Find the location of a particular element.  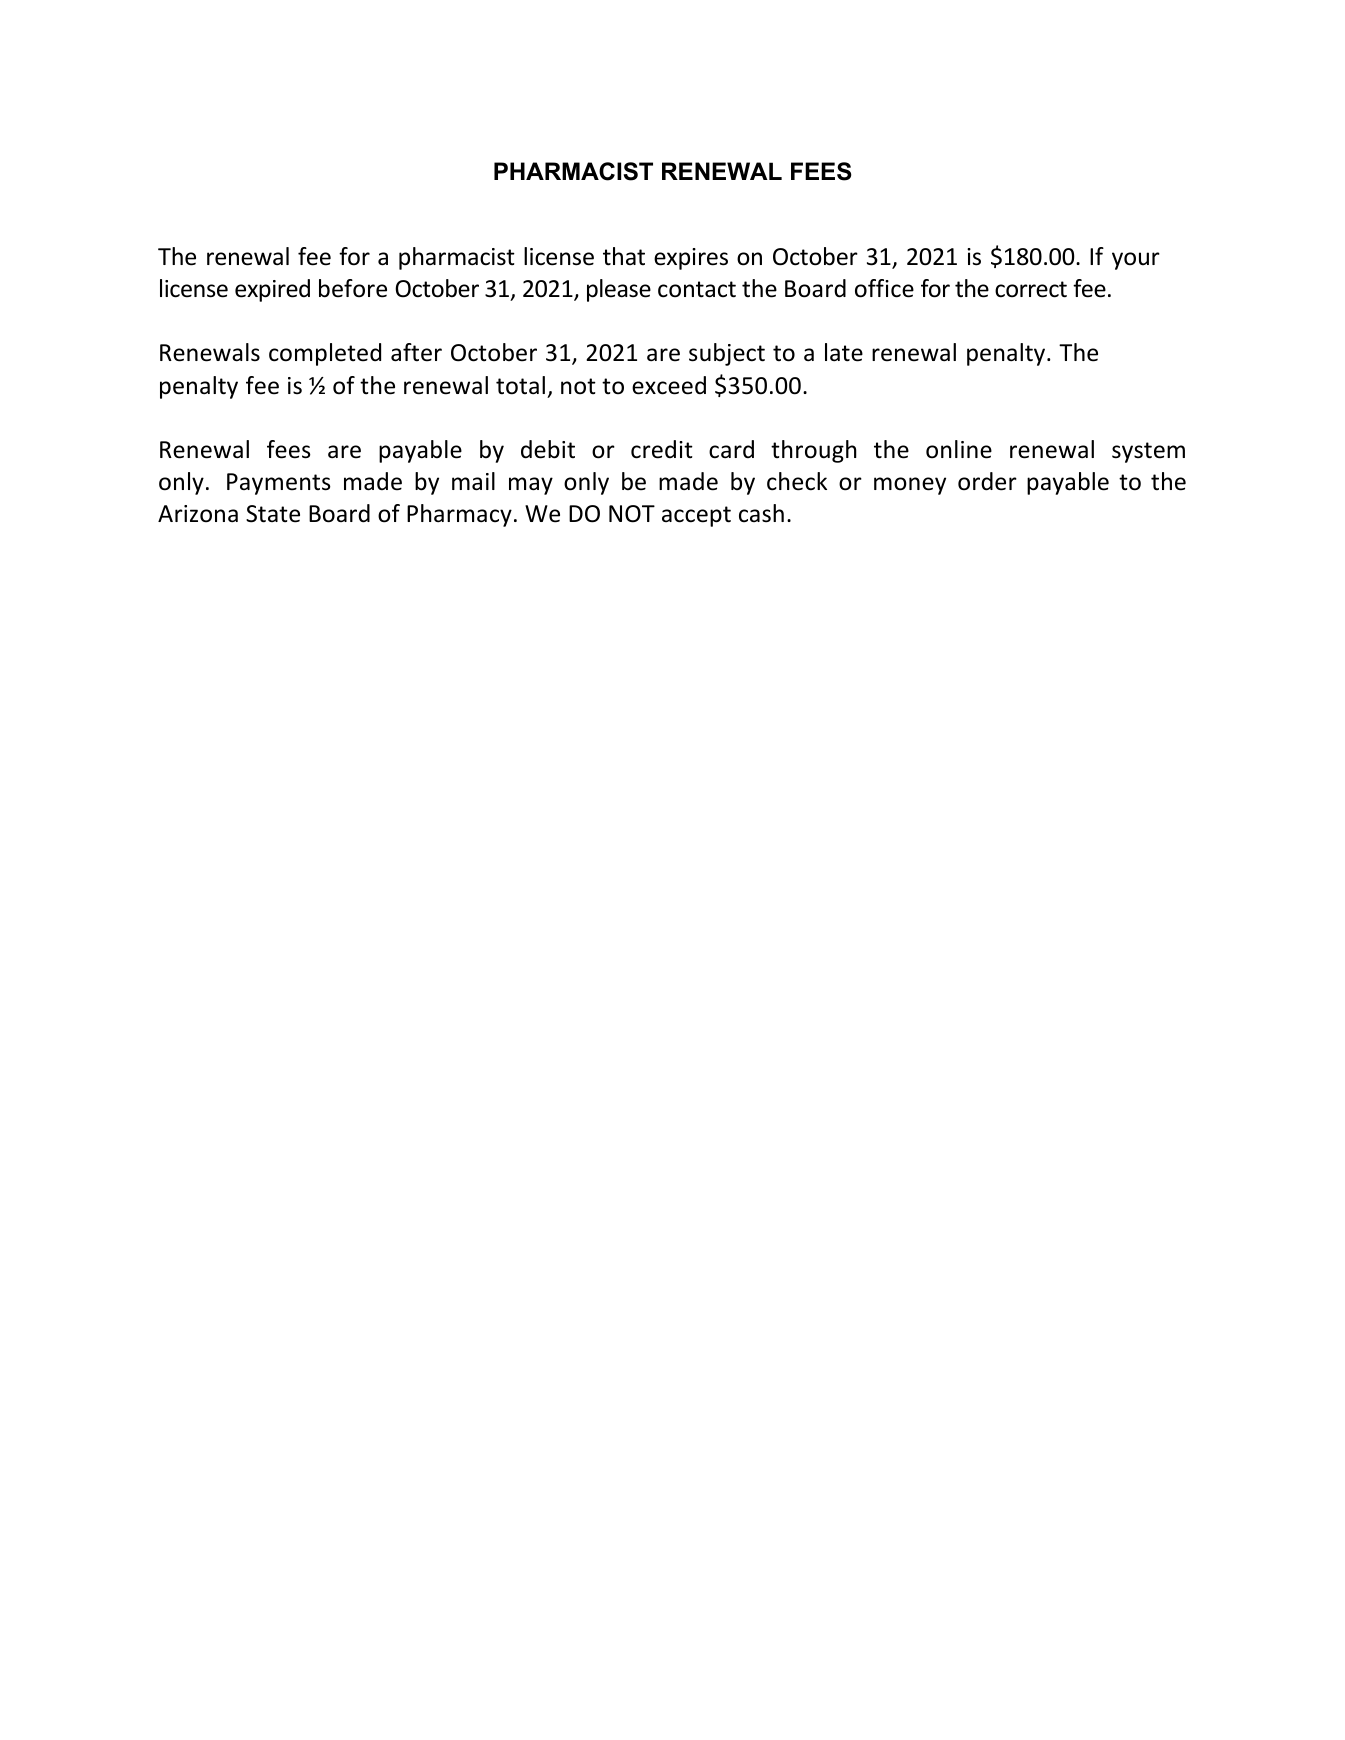

before is located at coordinates (353, 288).
